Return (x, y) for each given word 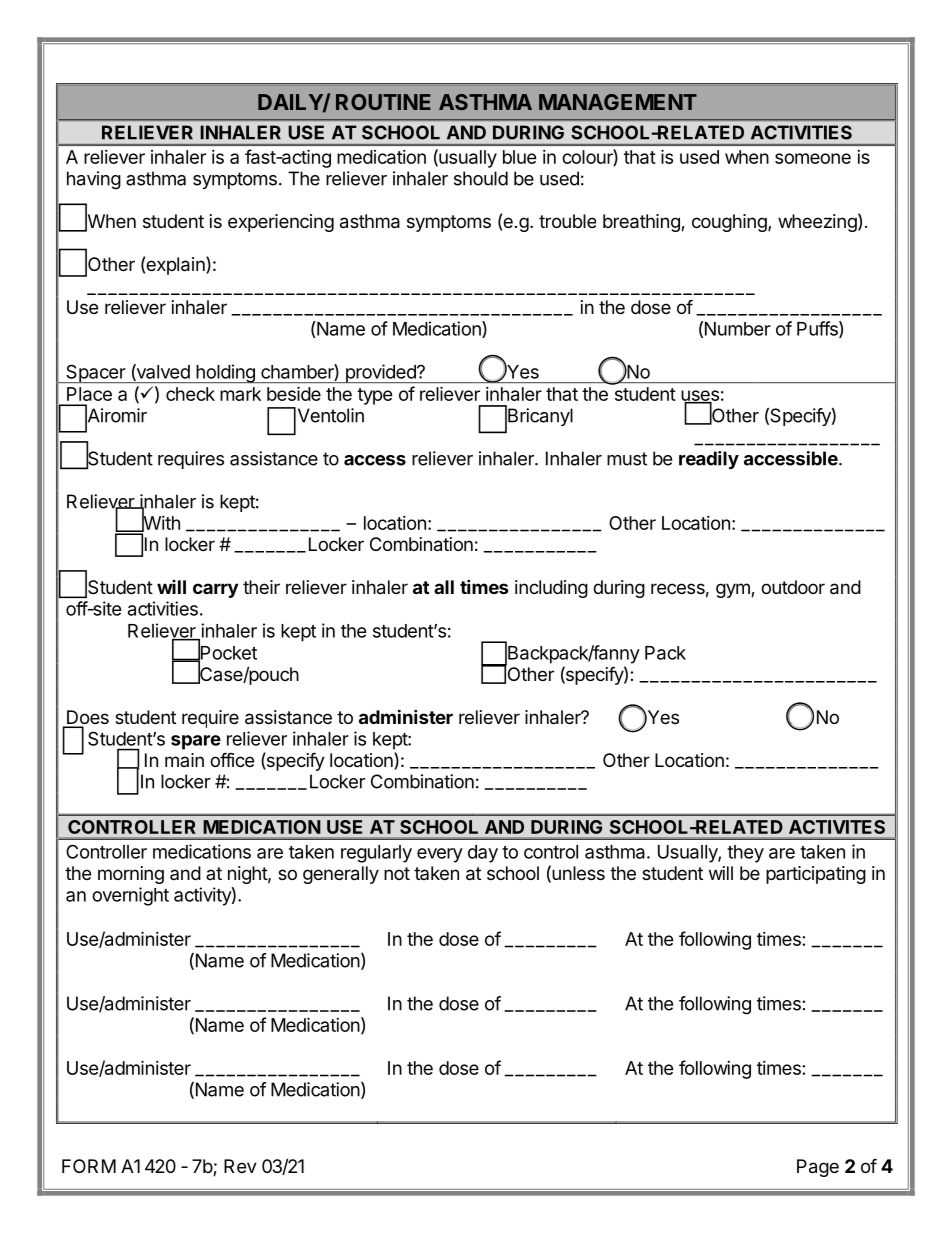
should (481, 178)
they (745, 854)
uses (700, 396)
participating (816, 875)
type (375, 396)
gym (734, 590)
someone (813, 158)
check (190, 394)
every (440, 855)
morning (131, 875)
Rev (240, 1166)
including (551, 589)
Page (818, 1168)
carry (215, 590)
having (94, 180)
